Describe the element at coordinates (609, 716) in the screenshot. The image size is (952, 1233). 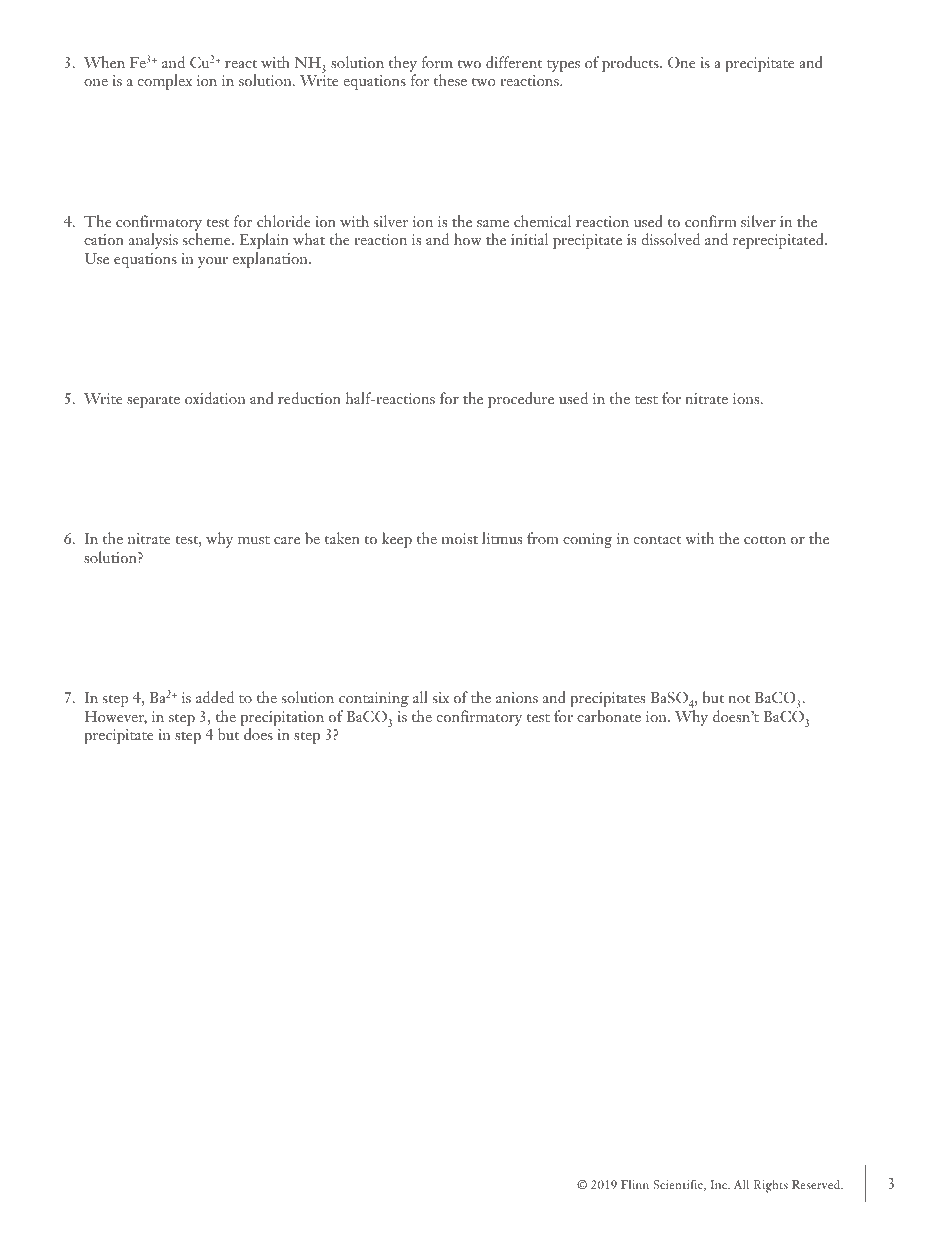
I see `carbonate` at that location.
